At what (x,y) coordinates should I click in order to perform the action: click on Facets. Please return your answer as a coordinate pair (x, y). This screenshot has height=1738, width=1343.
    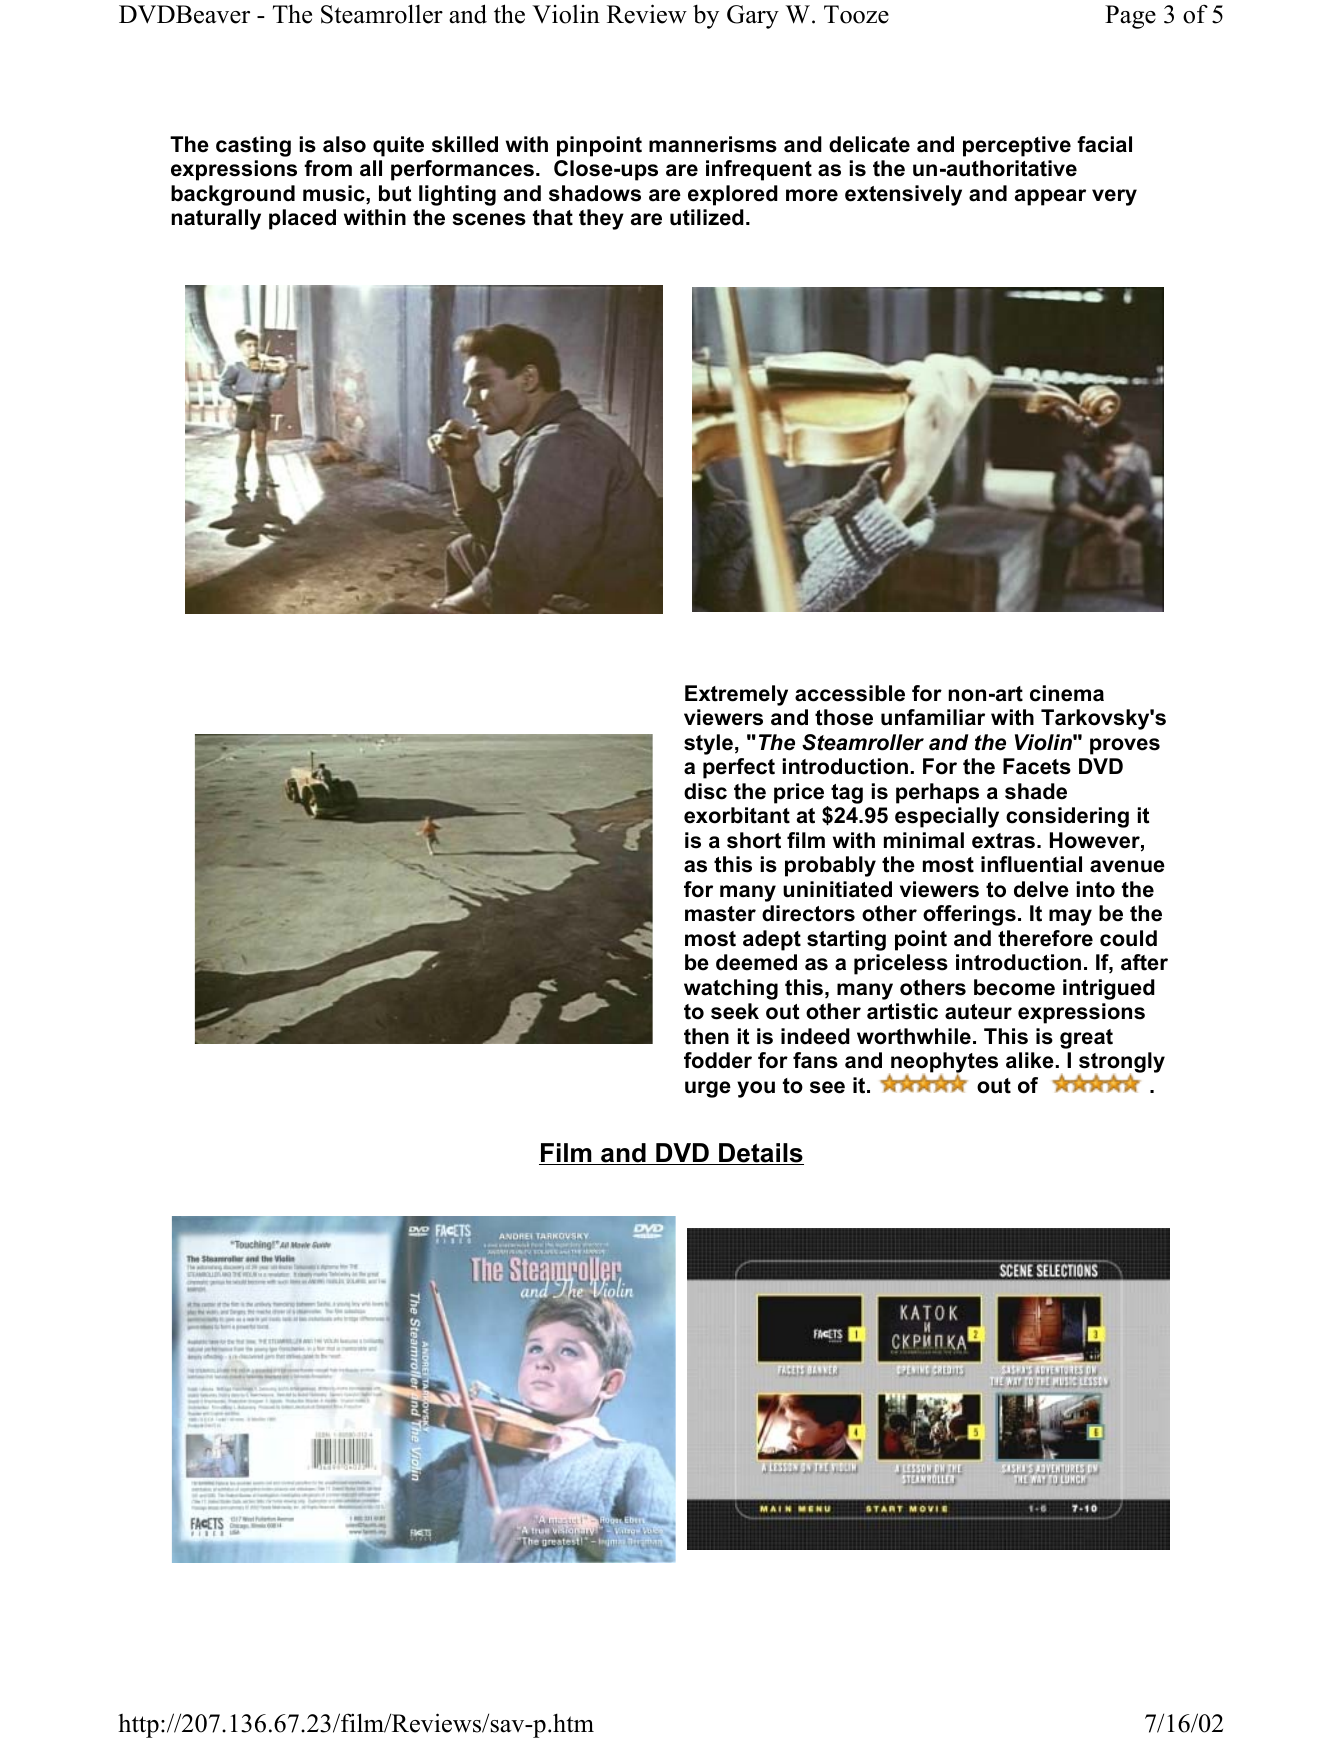
    Looking at the image, I should click on (1037, 766).
